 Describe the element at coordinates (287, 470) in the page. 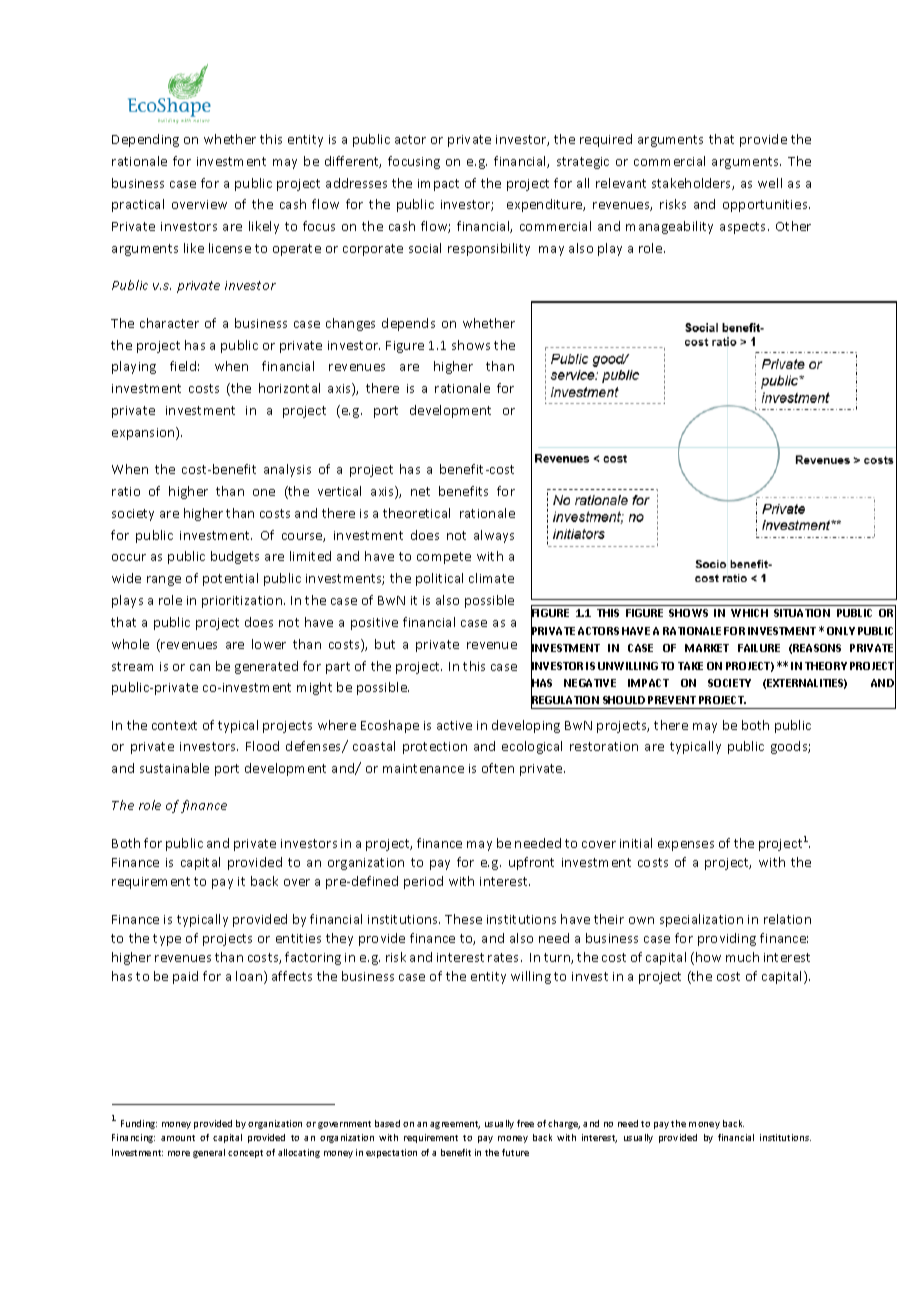

I see `analysis` at that location.
